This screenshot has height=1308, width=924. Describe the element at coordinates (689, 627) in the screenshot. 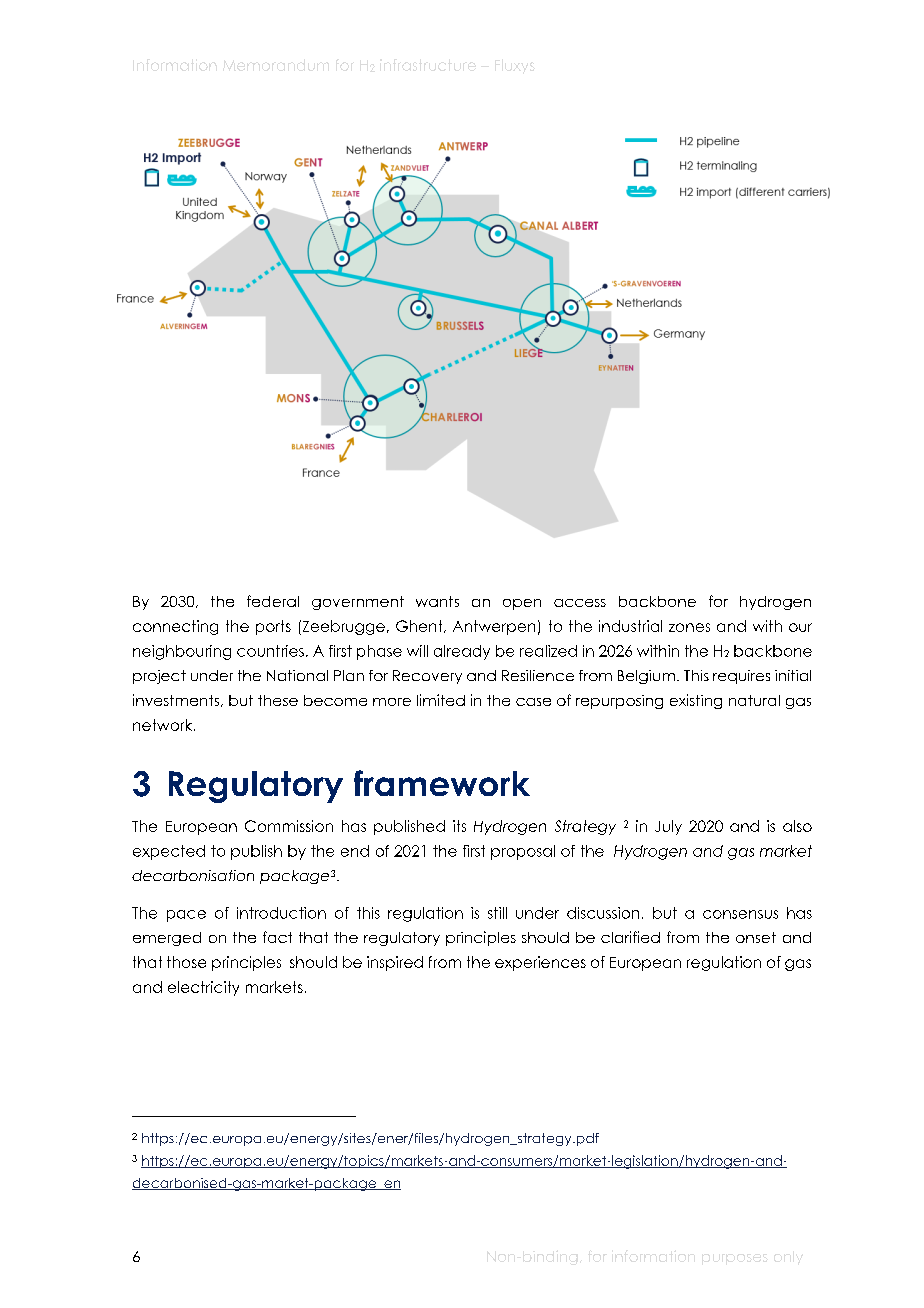

I see `zones` at that location.
